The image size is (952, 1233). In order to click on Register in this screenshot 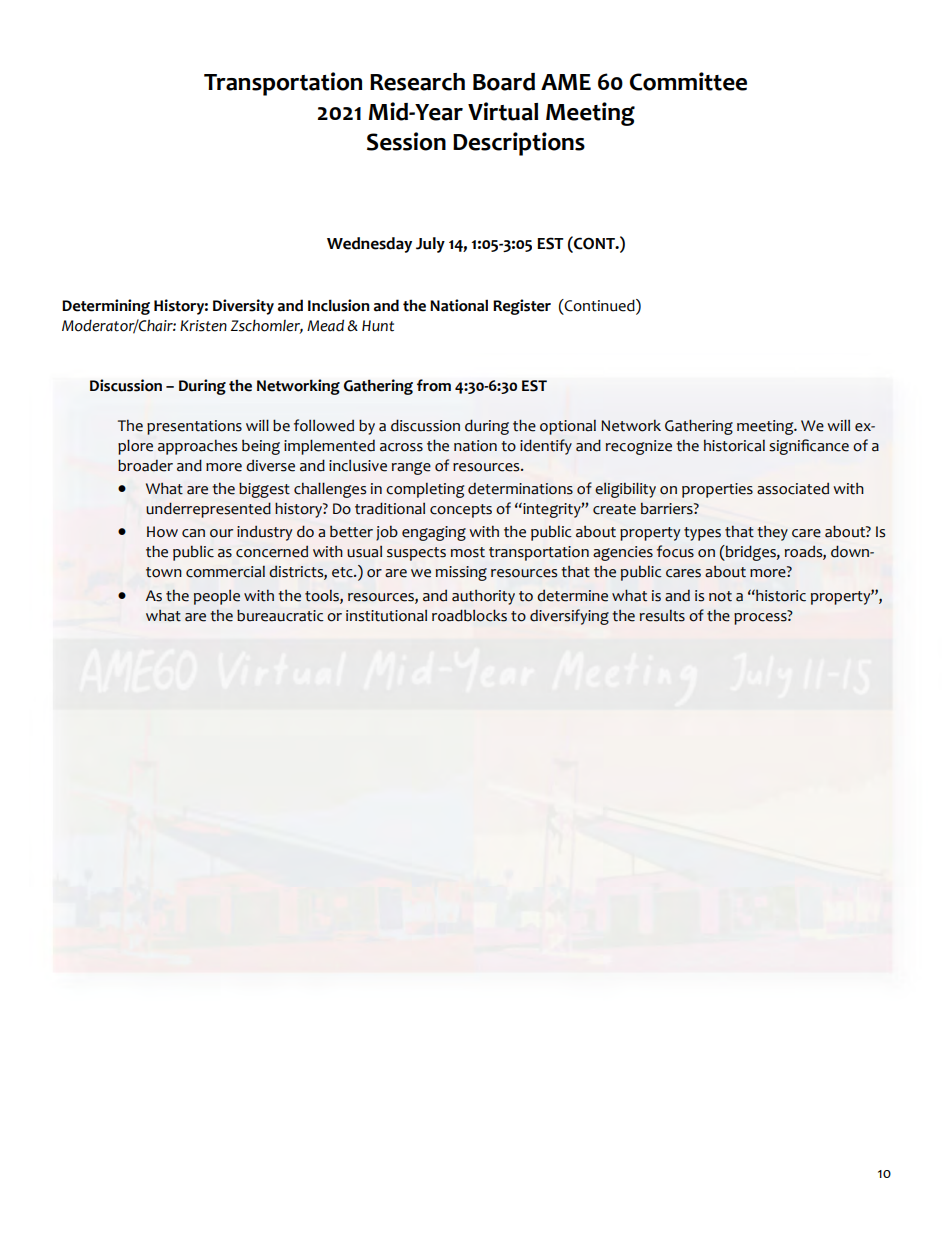, I will do `click(522, 307)`.
